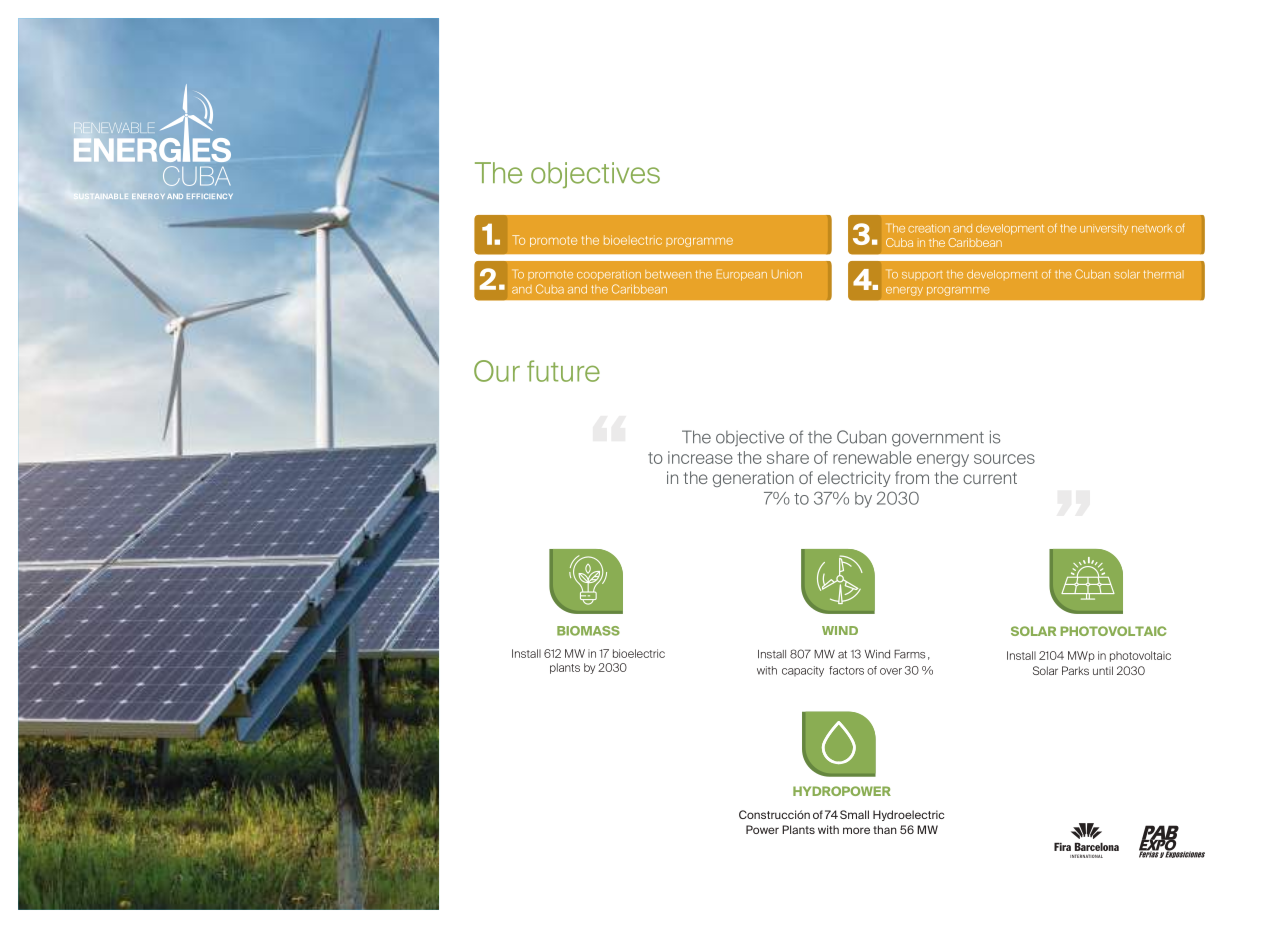 This screenshot has width=1288, height=928. What do you see at coordinates (856, 830) in the screenshot?
I see `more` at bounding box center [856, 830].
